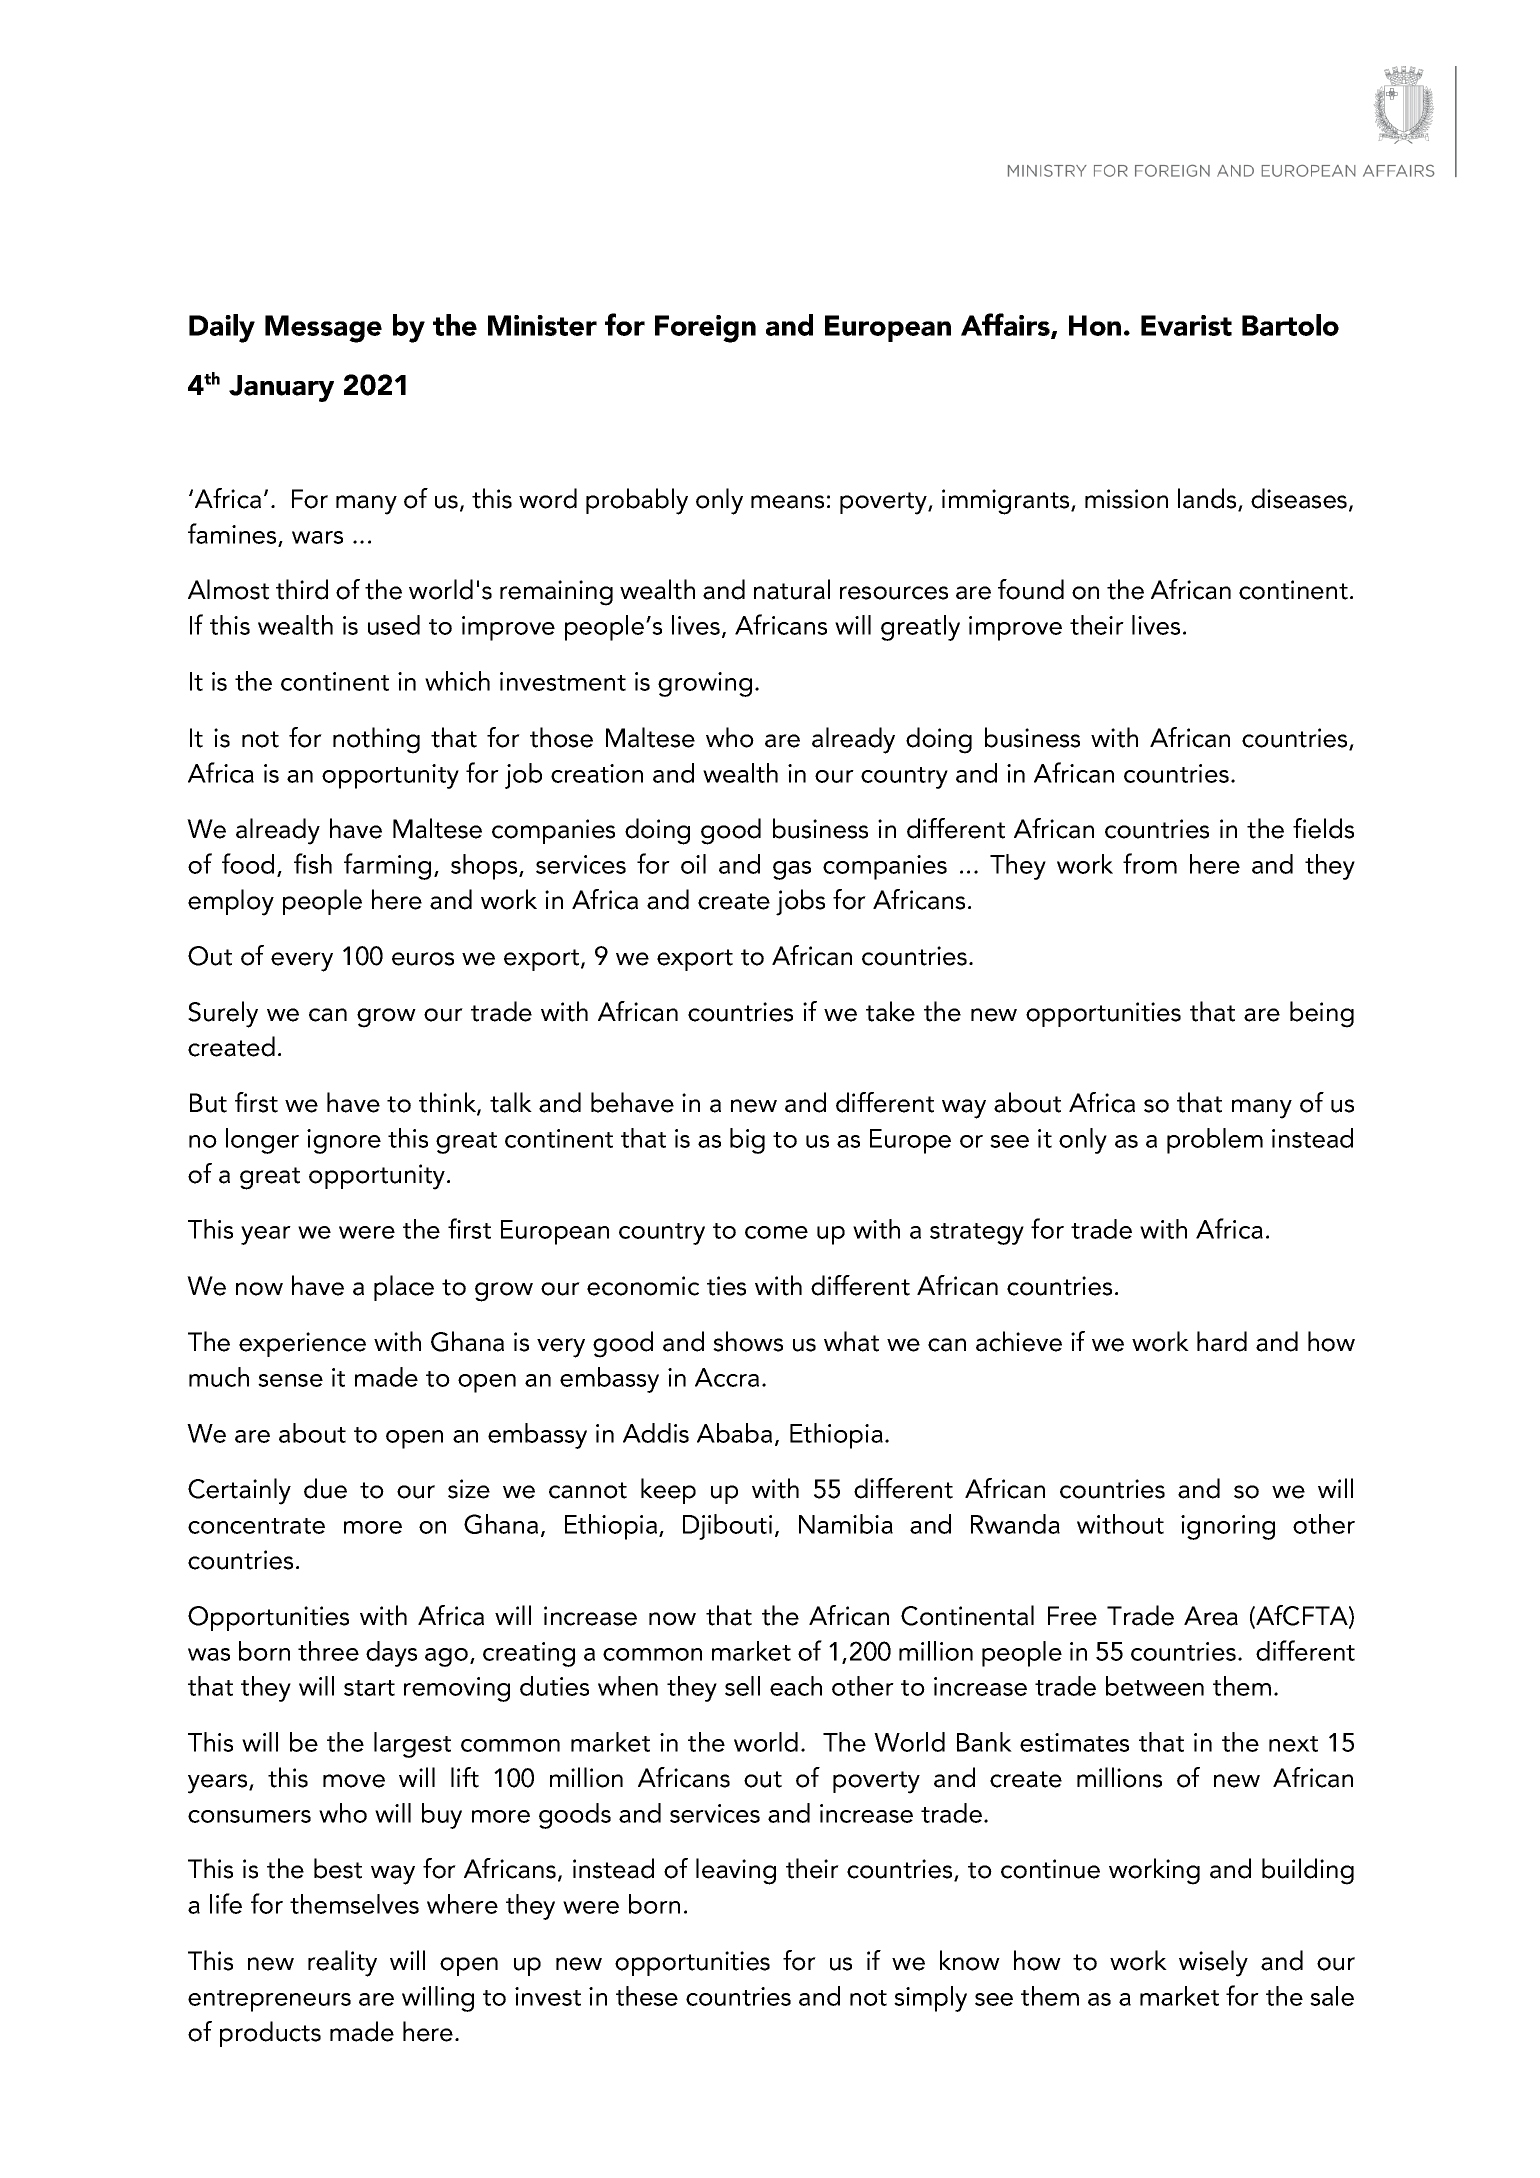  I want to click on Foreign, so click(705, 329).
